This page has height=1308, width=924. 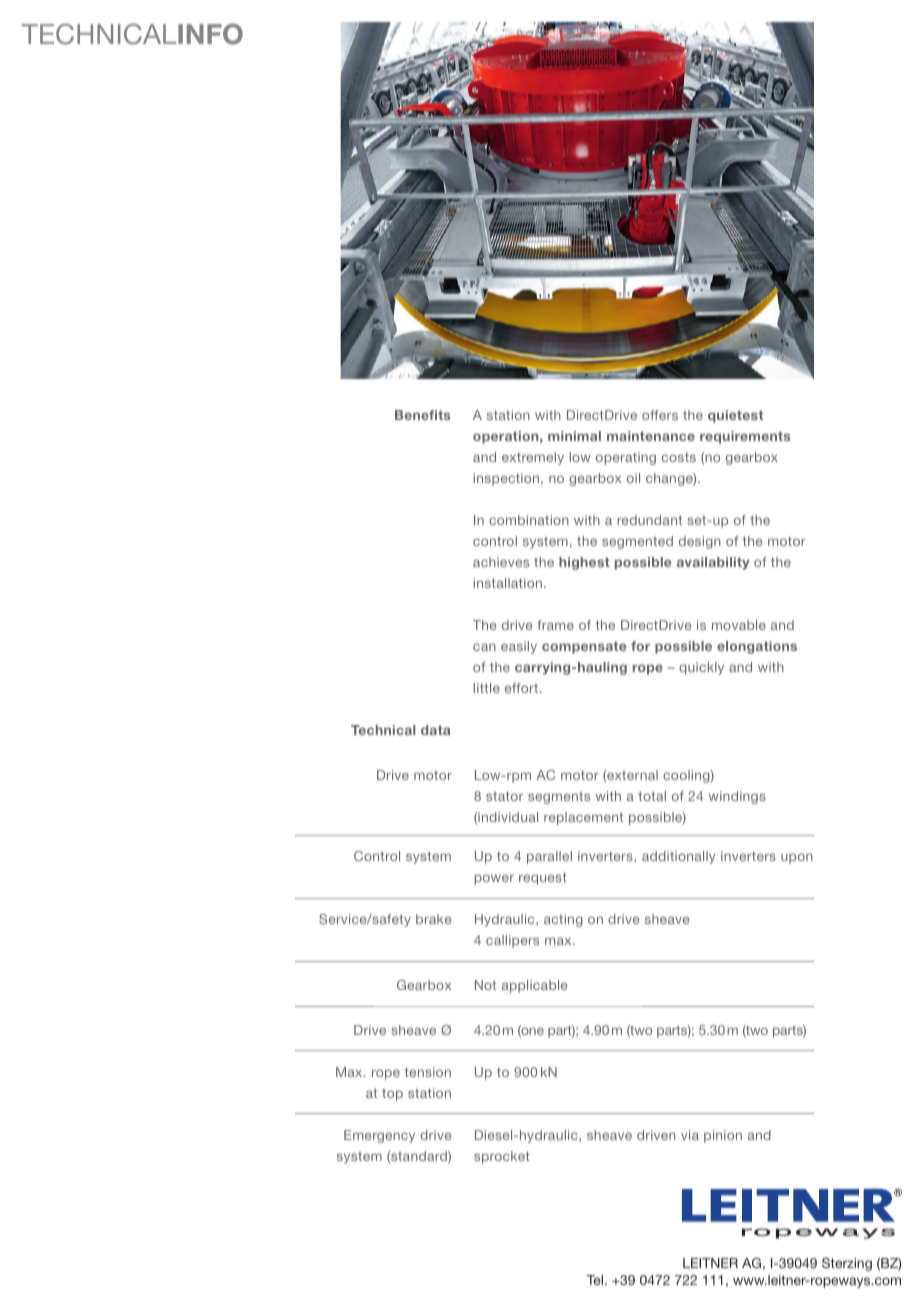 I want to click on Not, so click(x=485, y=985).
